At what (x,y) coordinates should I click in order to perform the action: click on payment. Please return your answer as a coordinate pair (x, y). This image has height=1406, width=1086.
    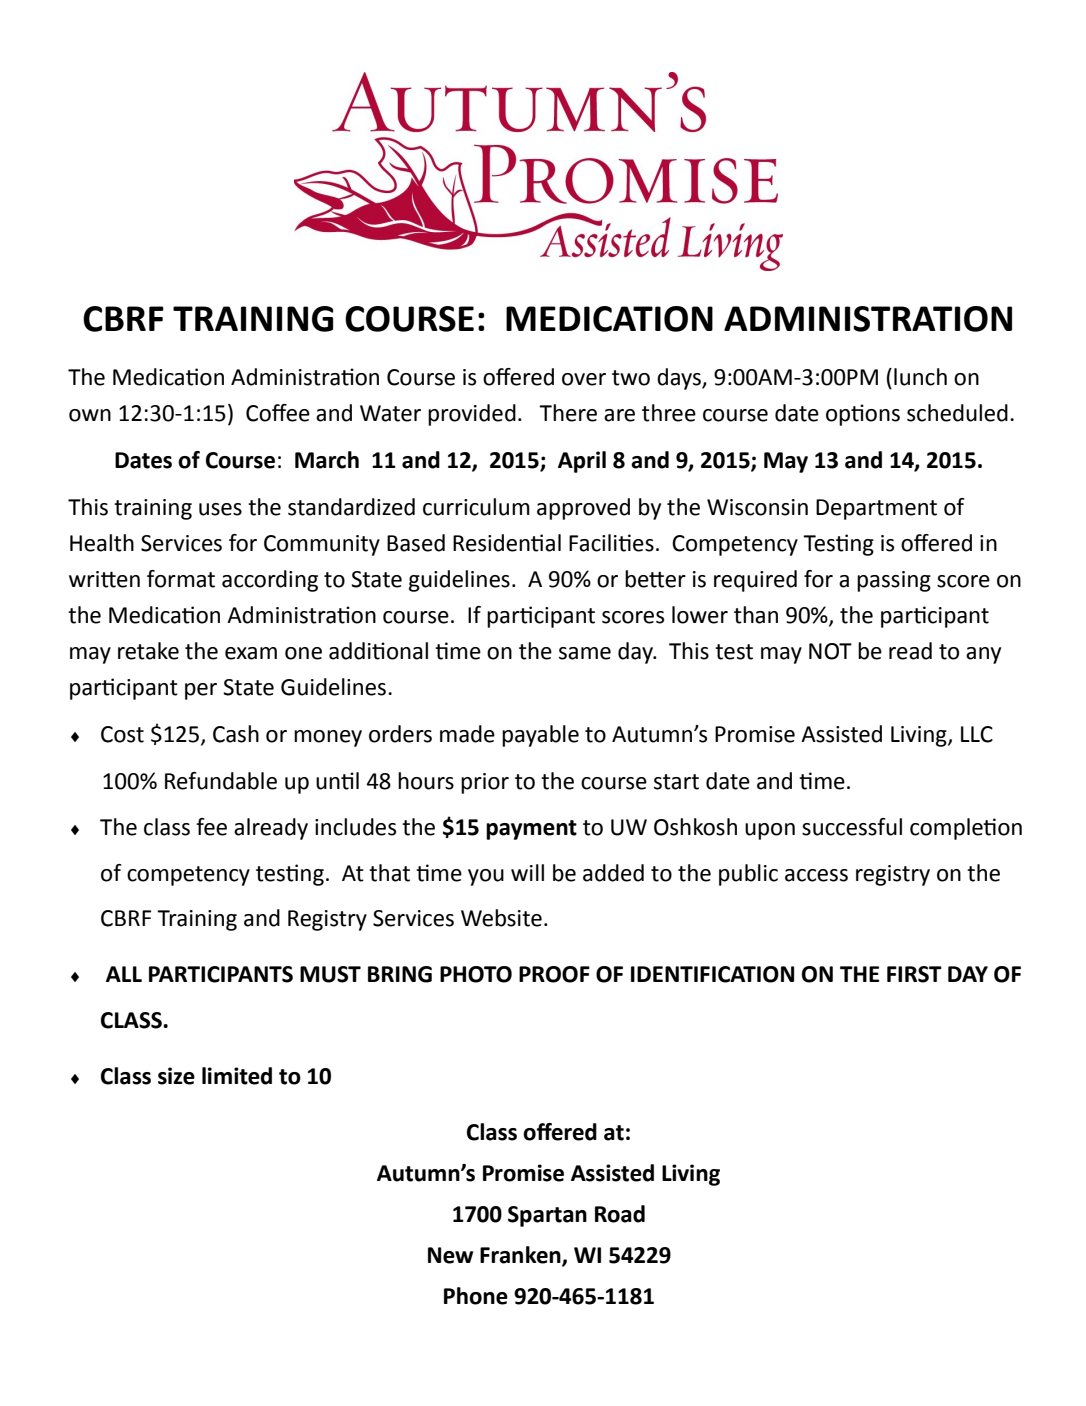
    Looking at the image, I should click on (531, 830).
